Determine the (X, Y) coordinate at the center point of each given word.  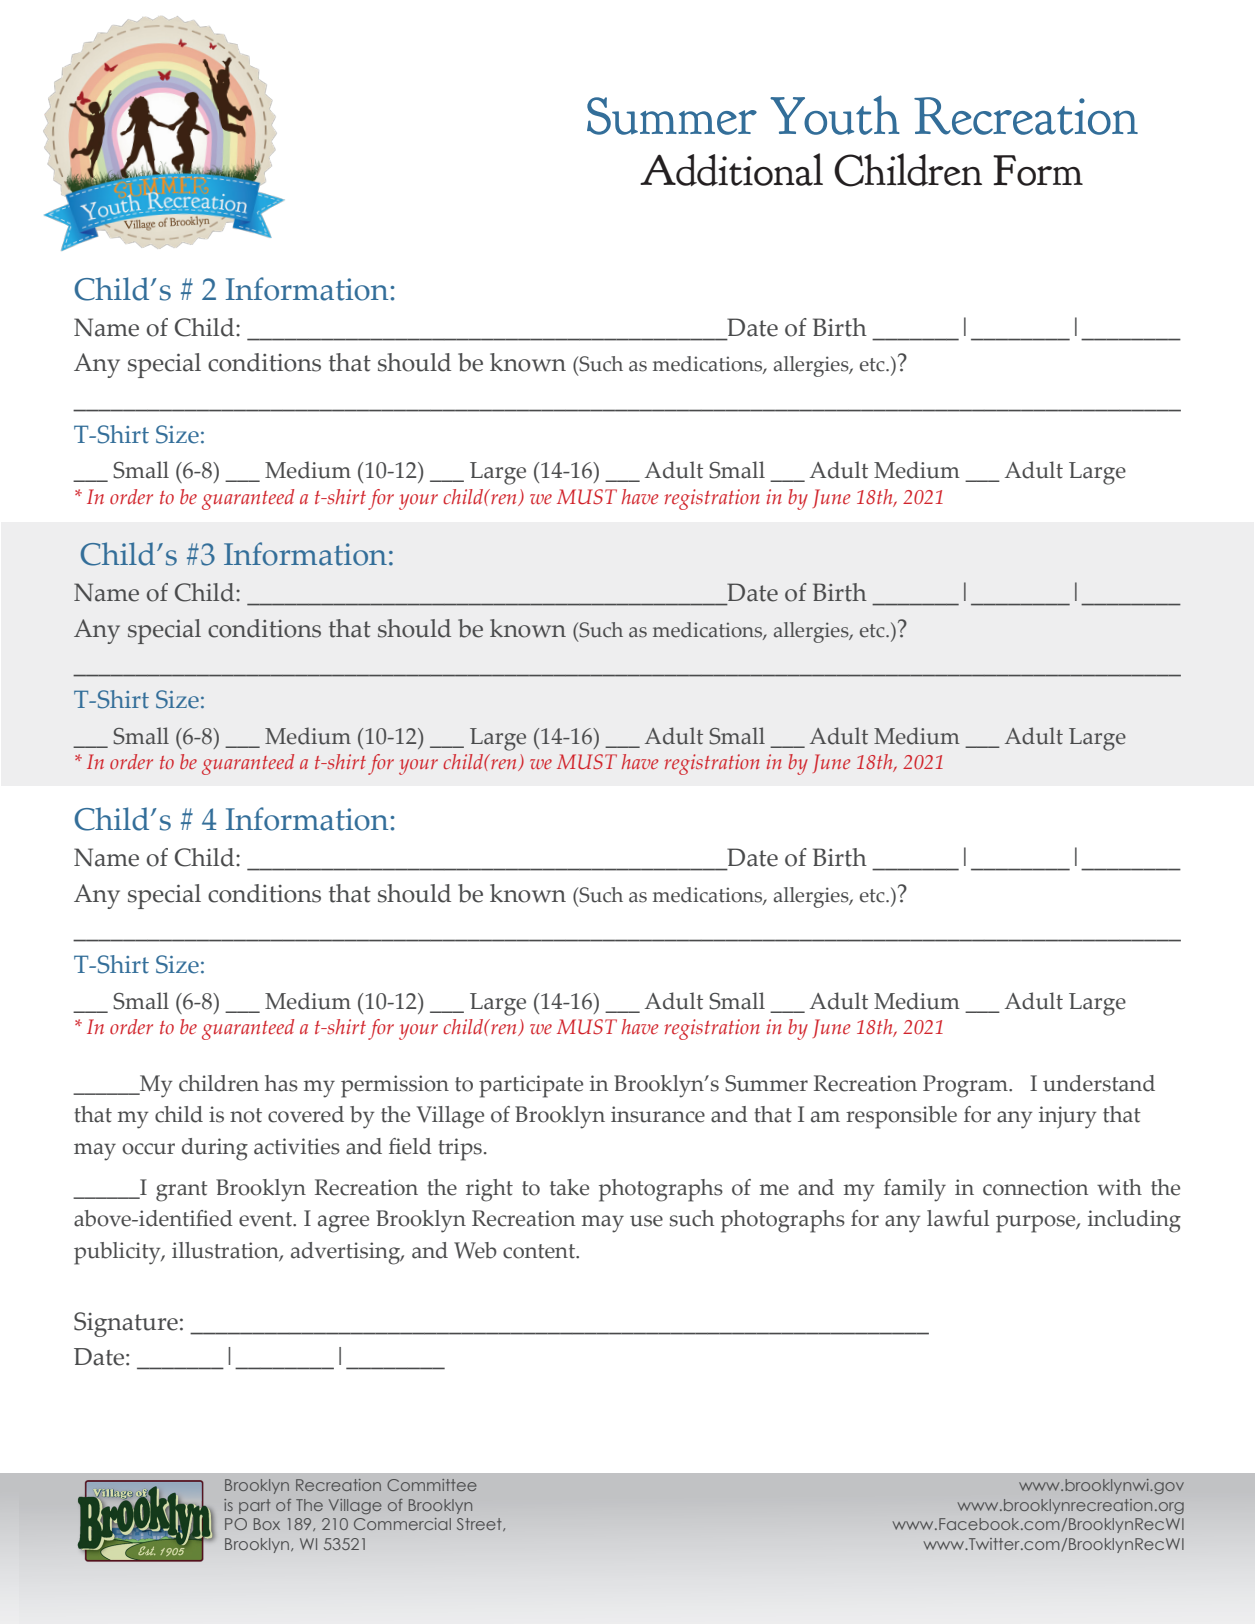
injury (1068, 1117)
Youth (835, 115)
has (281, 1083)
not (246, 1115)
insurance (658, 1114)
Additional (731, 169)
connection (1035, 1187)
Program (966, 1086)
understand (1099, 1083)
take (569, 1187)
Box (267, 1524)
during (215, 1149)
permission (395, 1086)
